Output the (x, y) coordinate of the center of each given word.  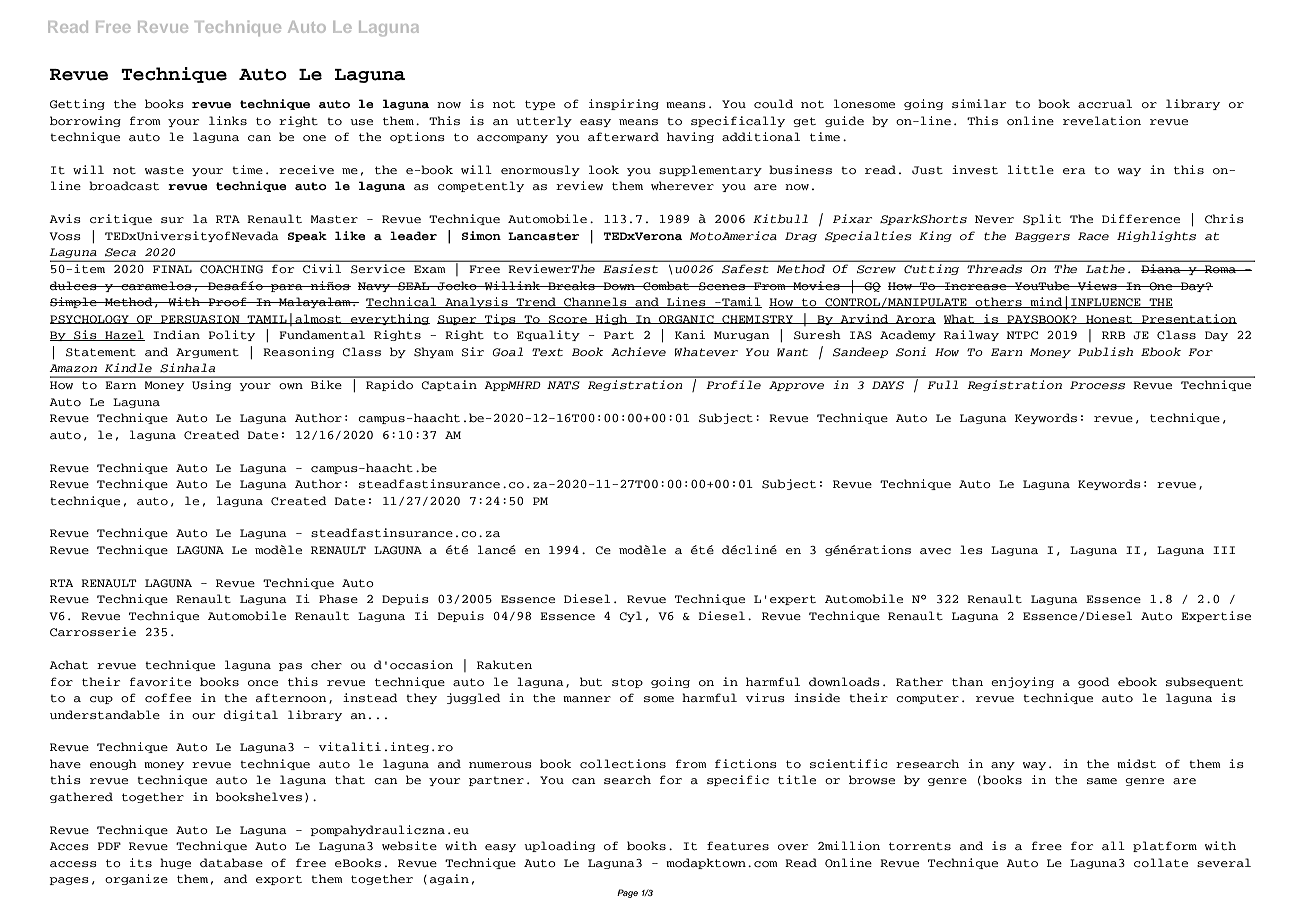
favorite (160, 681)
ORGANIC (686, 319)
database (231, 862)
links (228, 120)
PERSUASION (200, 319)
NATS (563, 385)
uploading (559, 846)
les (971, 549)
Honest (1109, 319)
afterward (623, 136)
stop (627, 683)
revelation (1102, 120)
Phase (338, 598)
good (1094, 682)
